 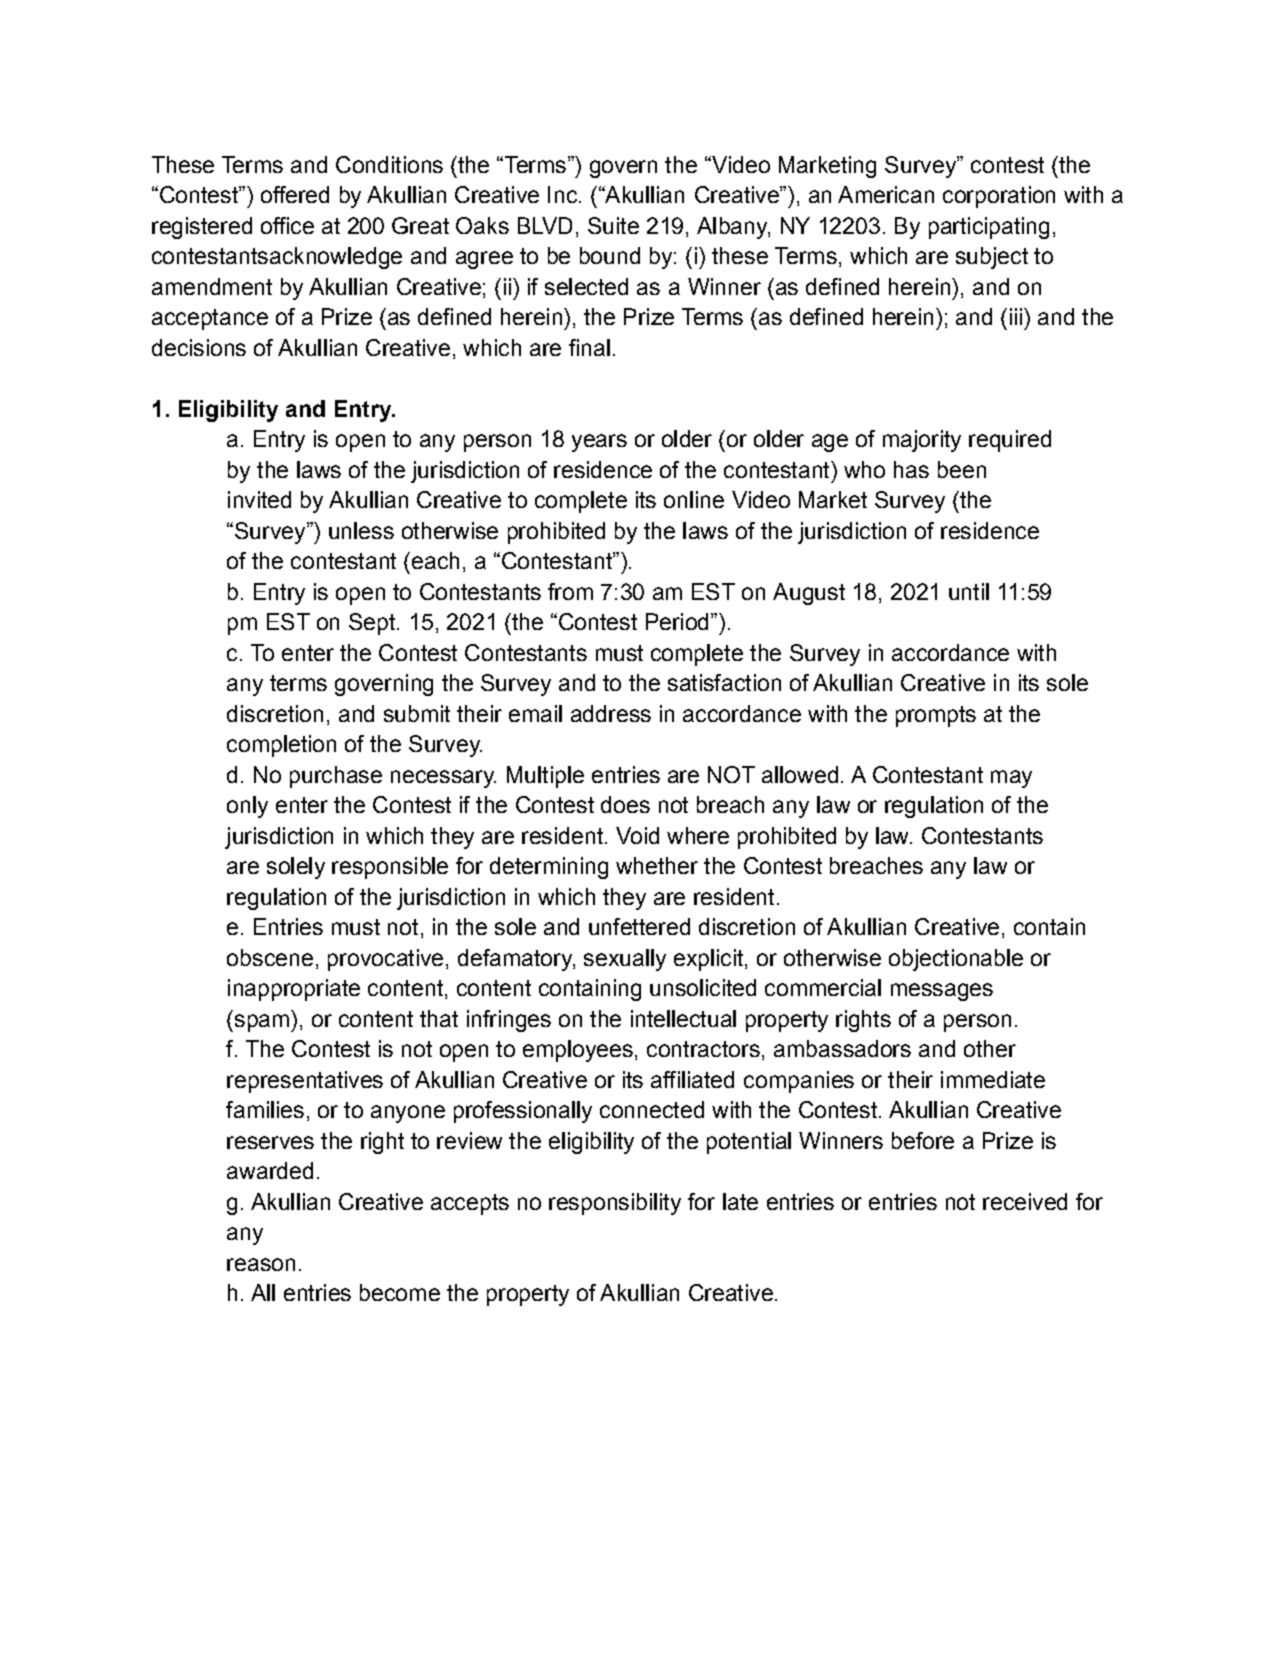 I want to click on address, so click(x=611, y=713).
